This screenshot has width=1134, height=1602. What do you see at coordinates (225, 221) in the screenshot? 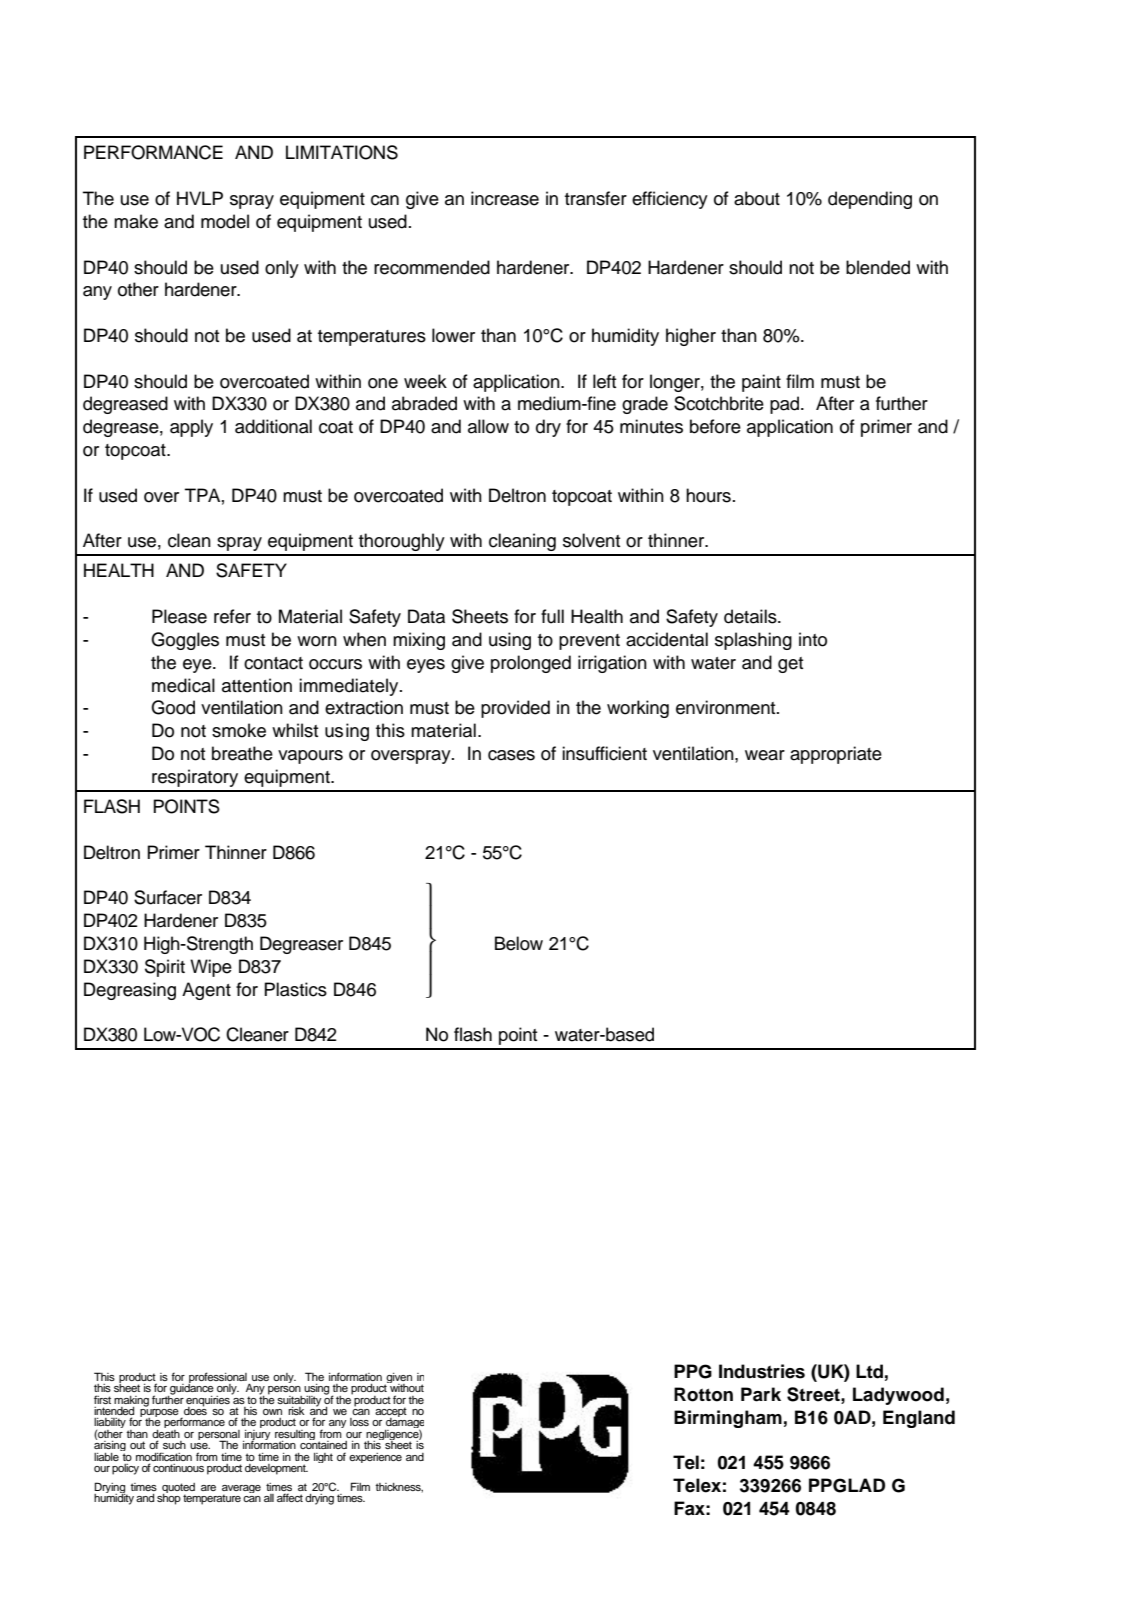
I see `model` at bounding box center [225, 221].
